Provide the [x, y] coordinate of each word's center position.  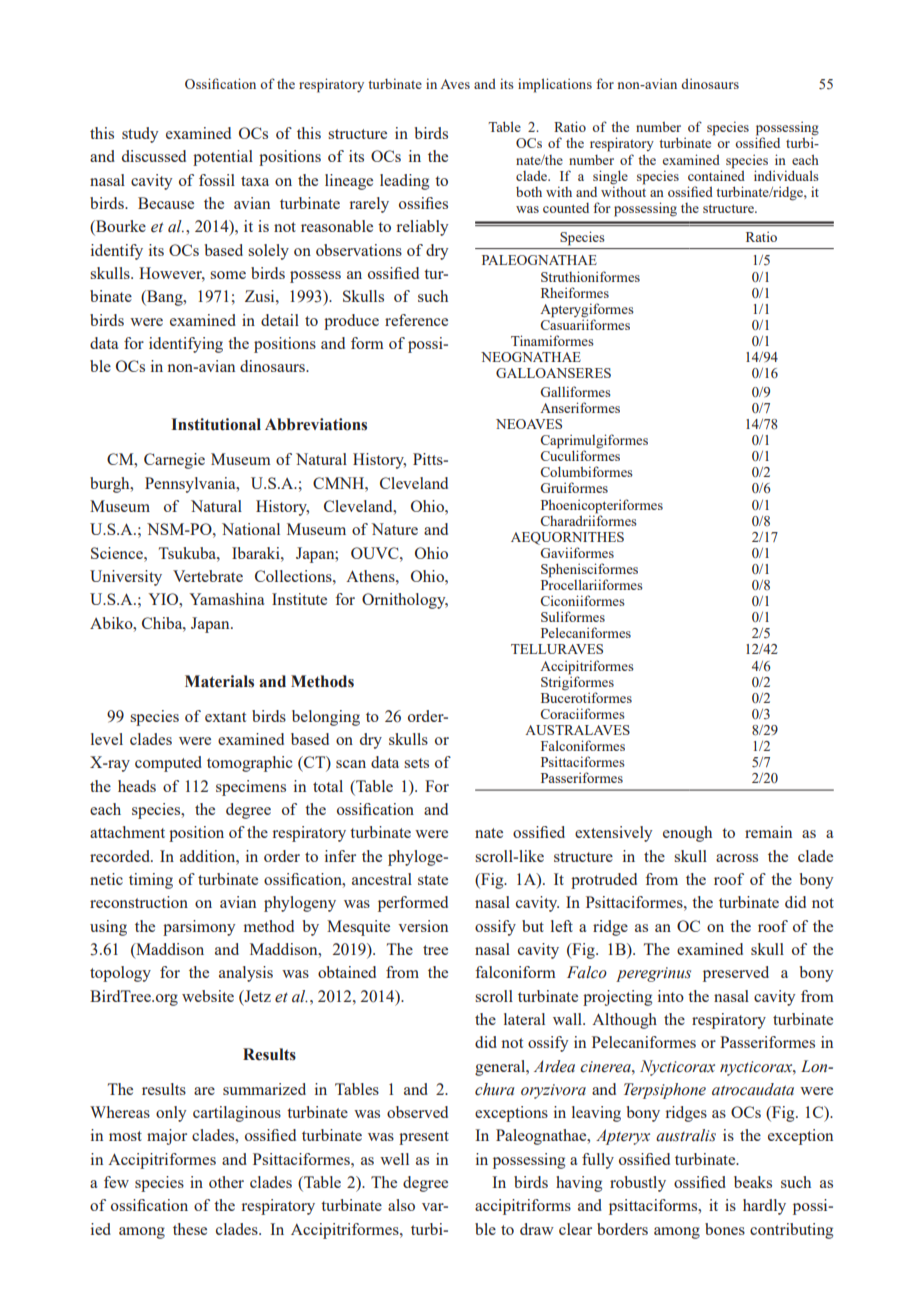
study [140, 135]
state [433, 880]
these [190, 1229]
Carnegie [174, 461]
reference [416, 320]
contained [716, 174]
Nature [394, 529]
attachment [127, 832]
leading [404, 182]
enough [687, 834]
